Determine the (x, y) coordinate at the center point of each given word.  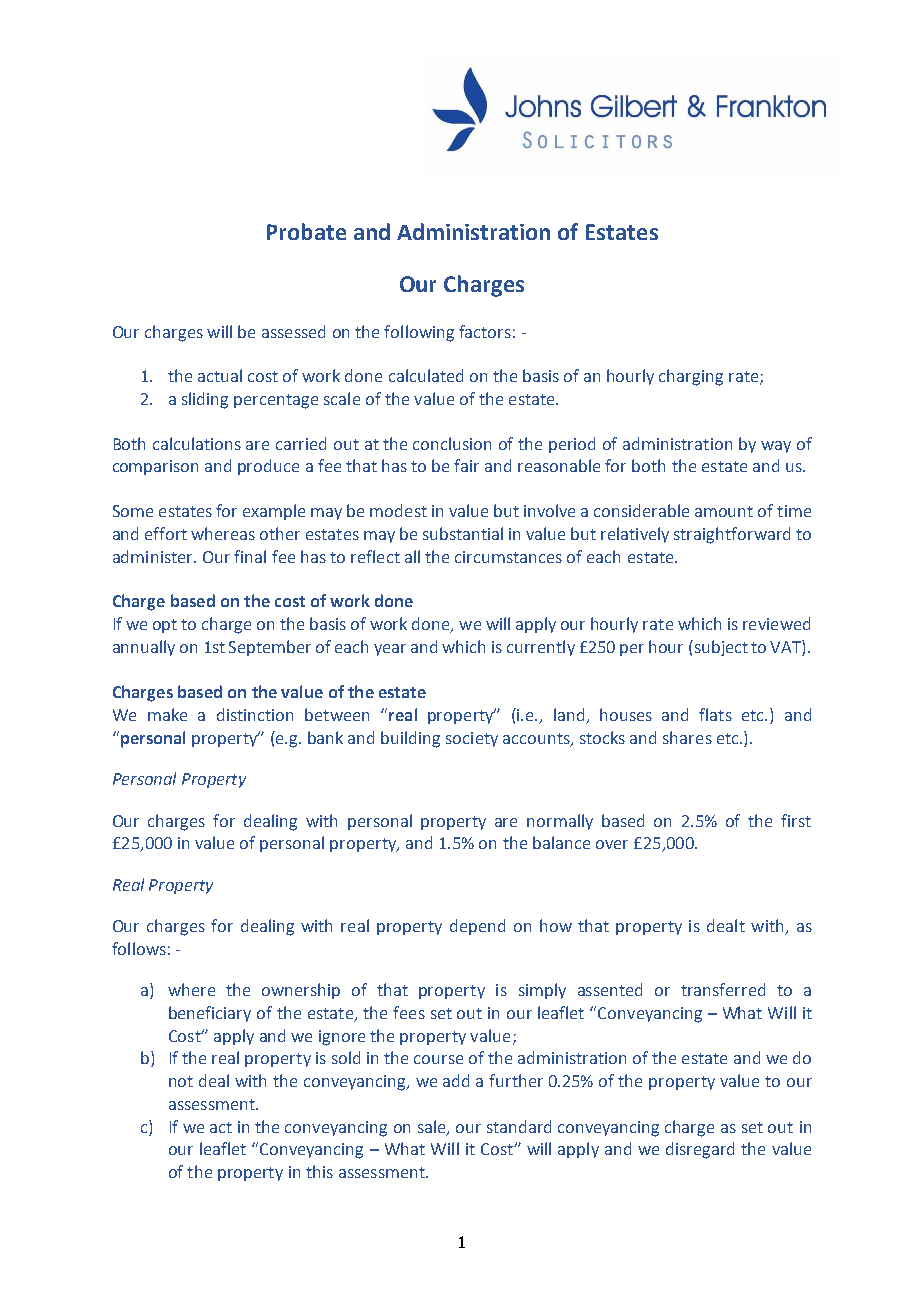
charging (691, 377)
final (250, 556)
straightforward (732, 535)
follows (139, 948)
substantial (463, 533)
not (181, 1081)
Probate (306, 231)
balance (561, 842)
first (796, 820)
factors (485, 331)
